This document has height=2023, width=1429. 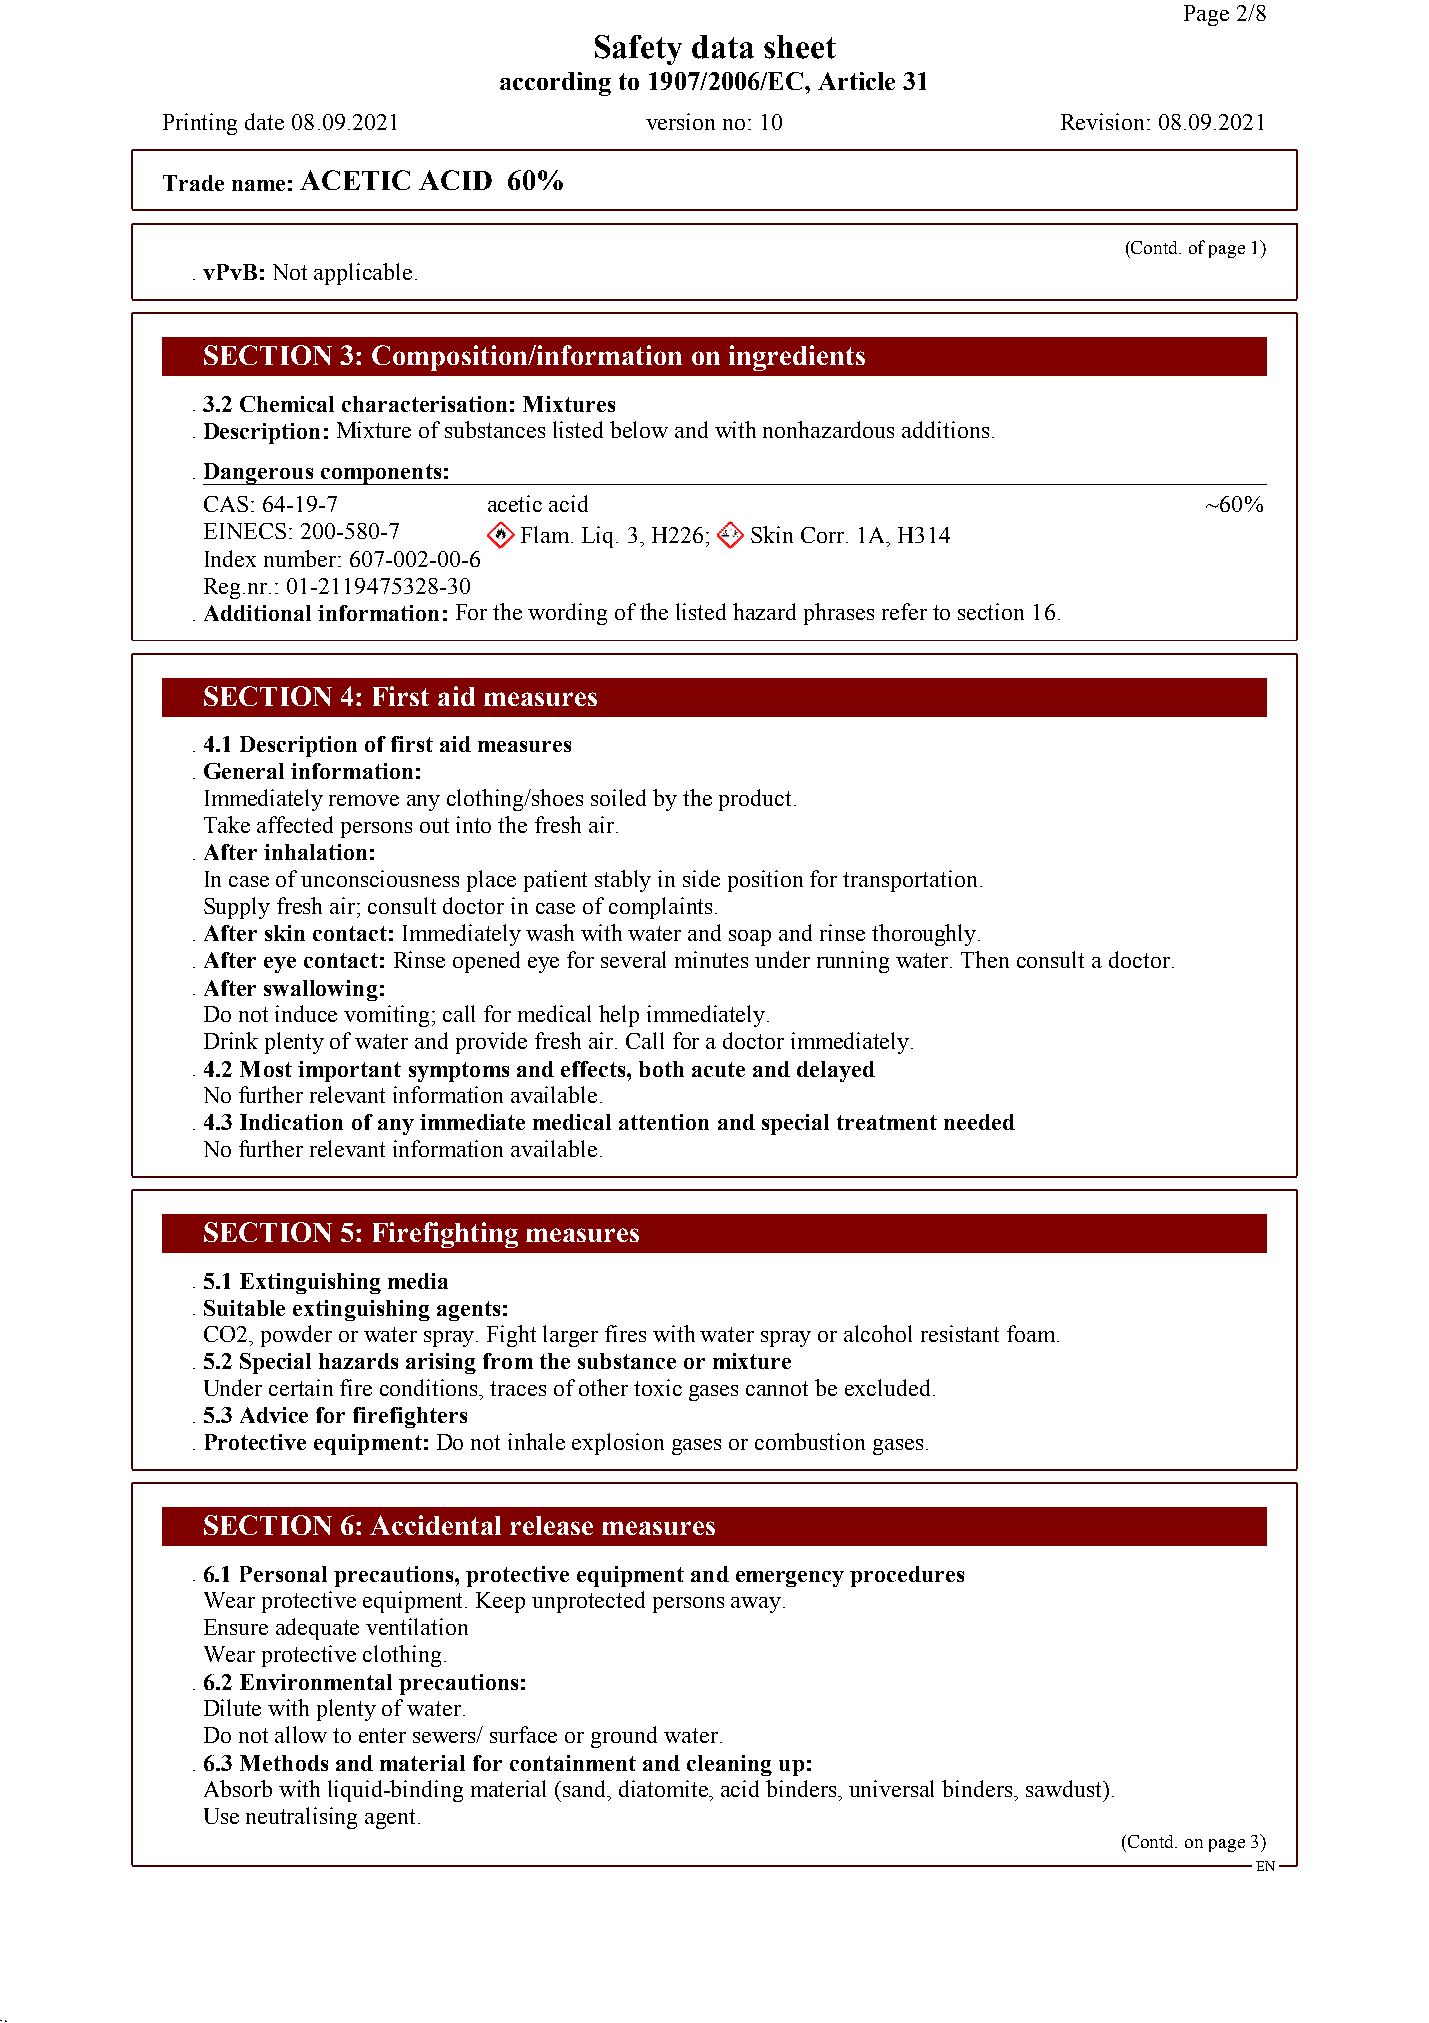 I want to click on date, so click(x=264, y=121).
